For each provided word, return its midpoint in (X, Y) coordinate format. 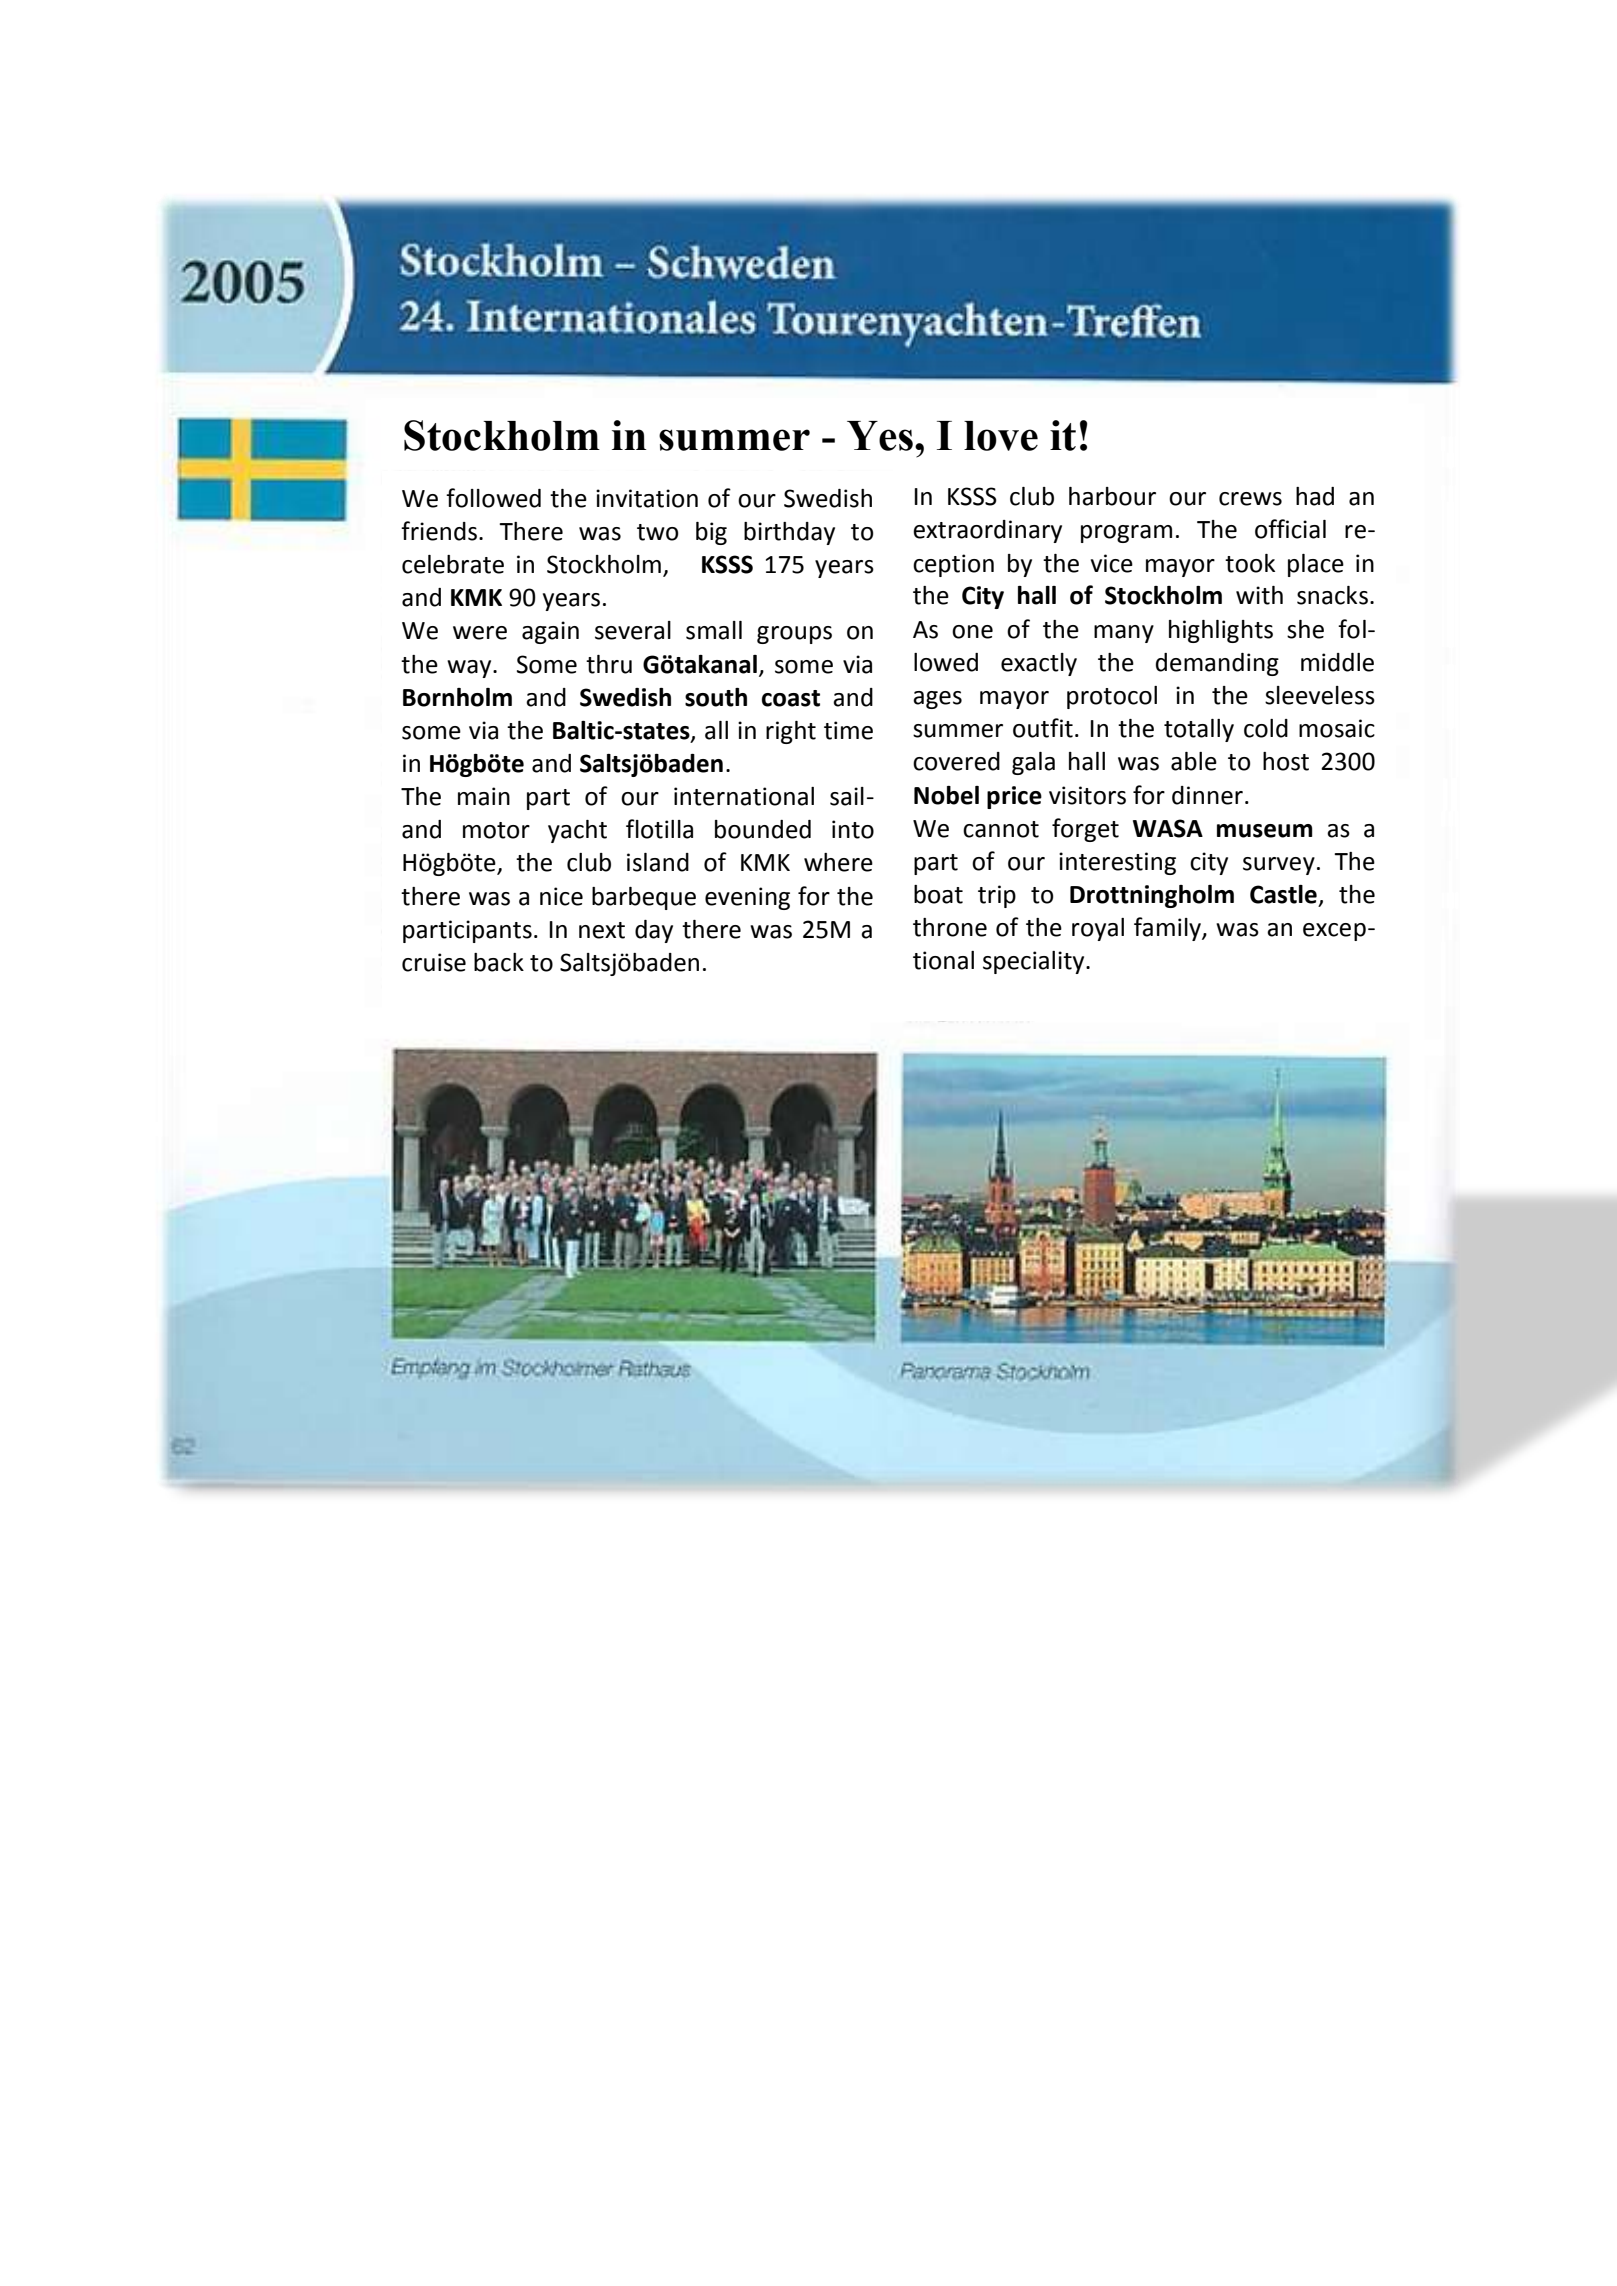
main (484, 796)
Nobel (946, 795)
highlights (1221, 631)
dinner (1207, 795)
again (550, 632)
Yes (880, 436)
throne (950, 927)
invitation (647, 498)
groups (794, 635)
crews (1250, 499)
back (499, 962)
